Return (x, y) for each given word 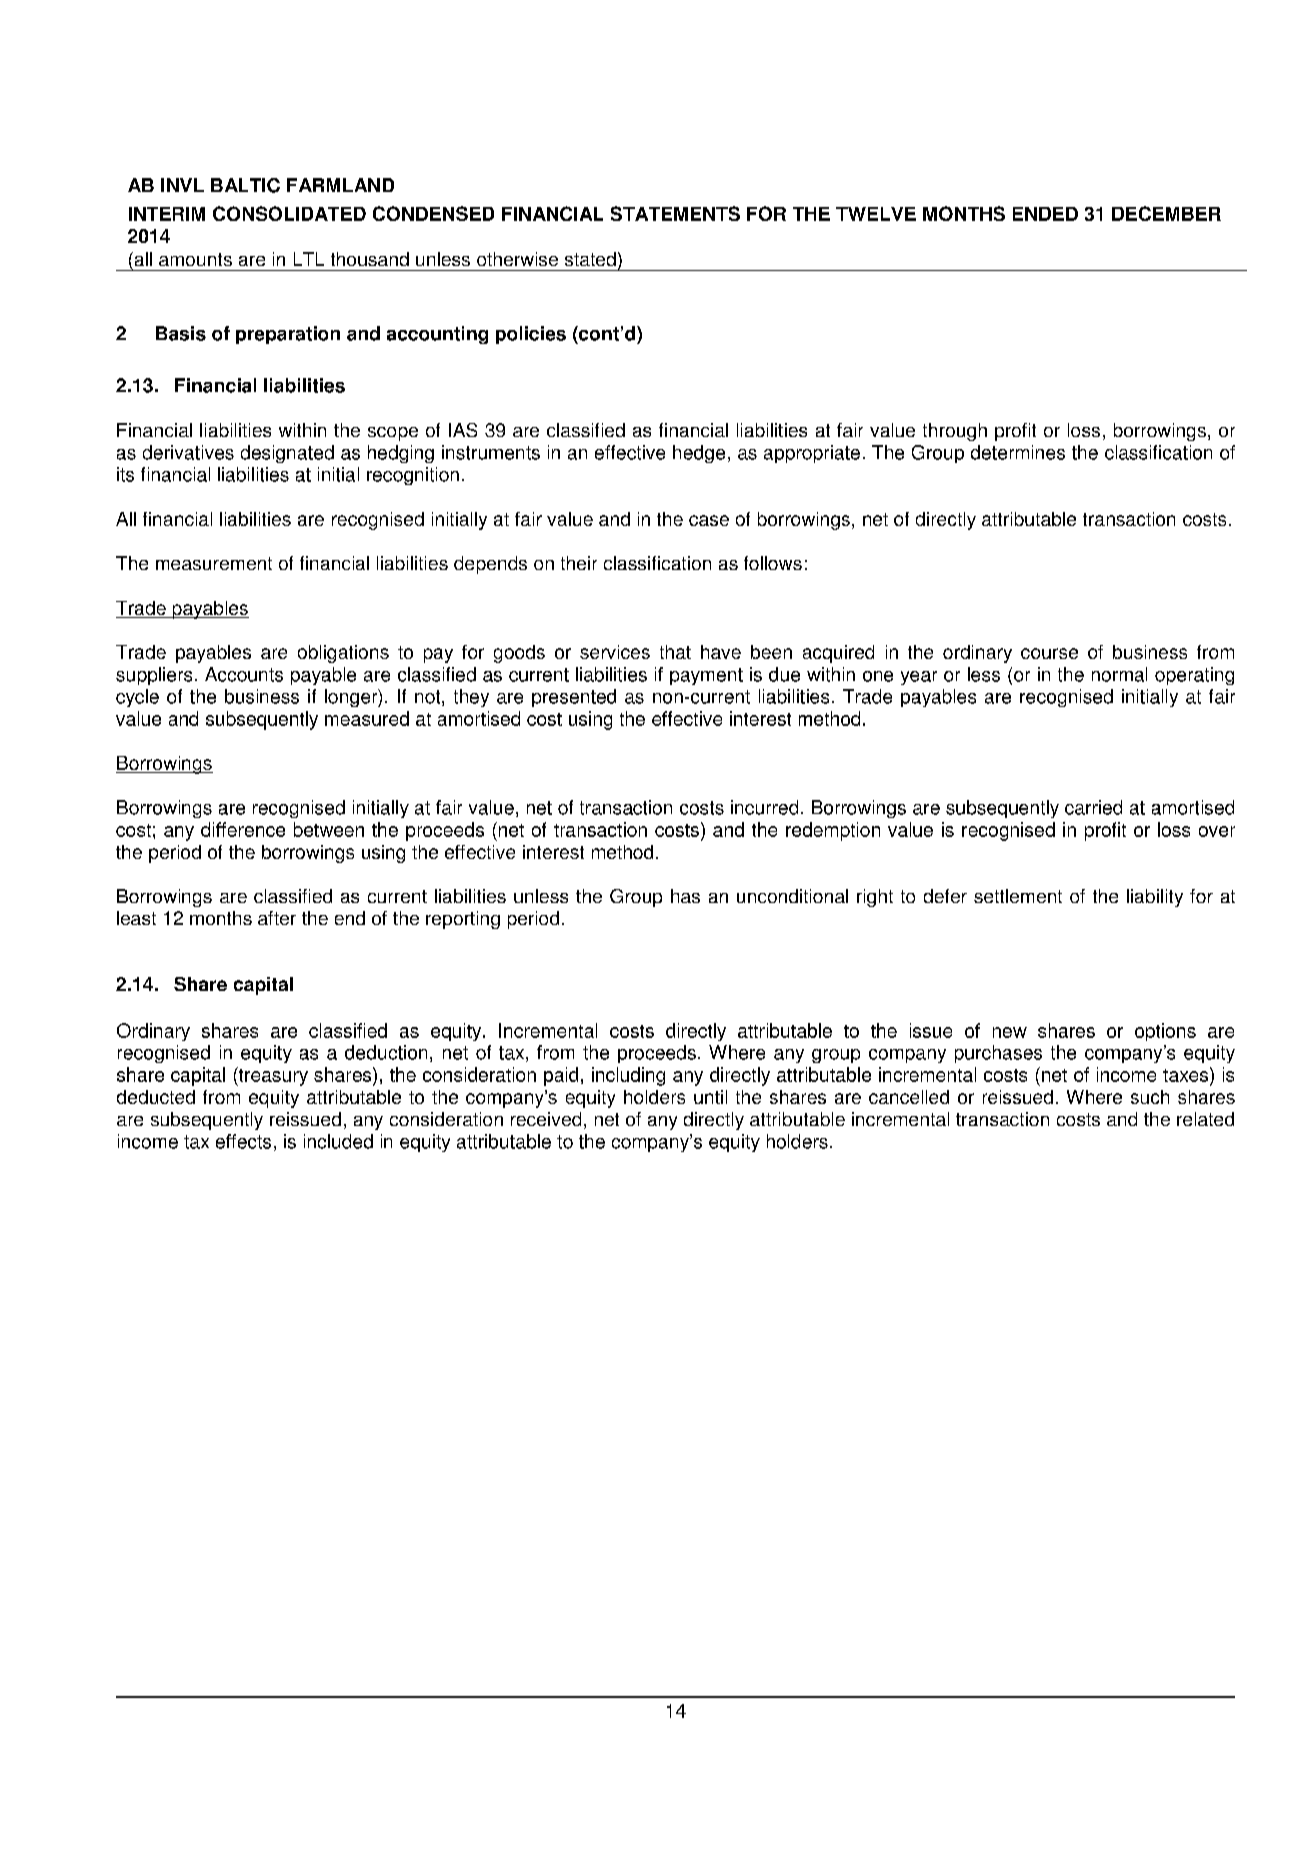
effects (243, 1141)
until (710, 1097)
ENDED (1045, 214)
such (1150, 1097)
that (675, 652)
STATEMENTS (675, 213)
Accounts (244, 674)
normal (1119, 674)
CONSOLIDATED (289, 213)
